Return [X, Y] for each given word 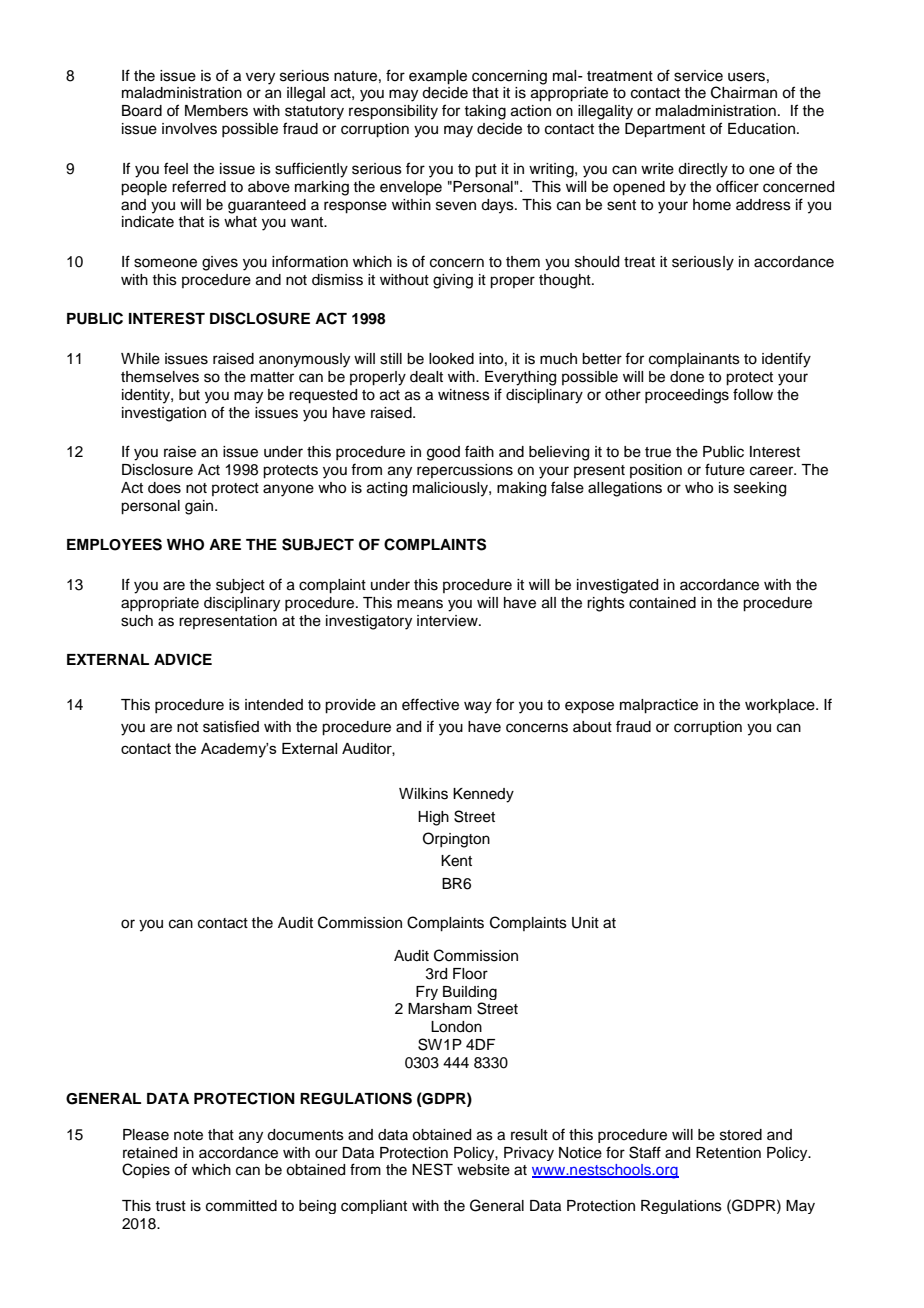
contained [662, 603]
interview [448, 621]
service [698, 76]
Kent [456, 861]
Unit [585, 923]
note [188, 1135]
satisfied [231, 726]
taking [485, 112]
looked [451, 359]
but [189, 395]
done [687, 377]
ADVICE [183, 659]
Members [216, 111]
